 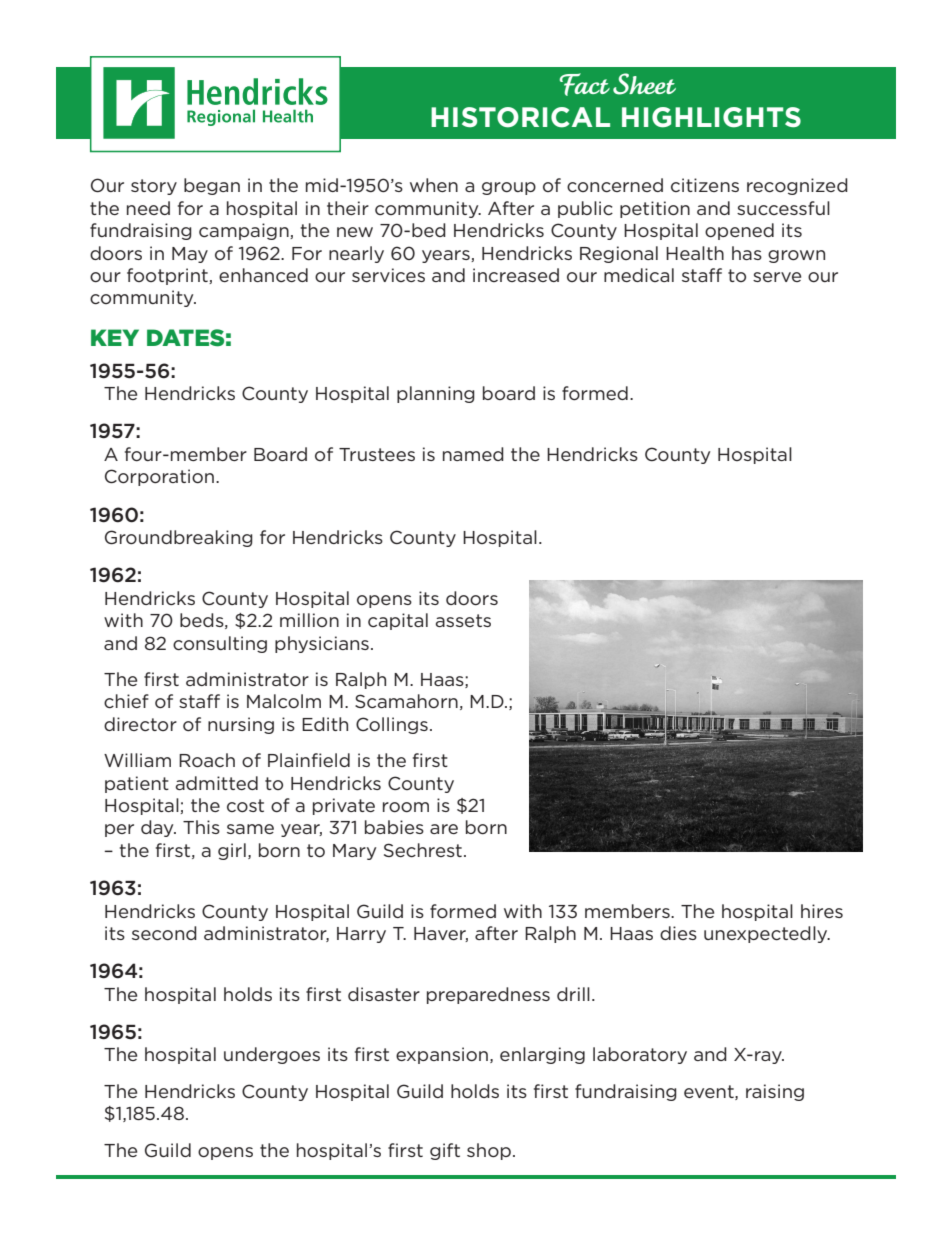 I want to click on shop, so click(x=489, y=1151).
